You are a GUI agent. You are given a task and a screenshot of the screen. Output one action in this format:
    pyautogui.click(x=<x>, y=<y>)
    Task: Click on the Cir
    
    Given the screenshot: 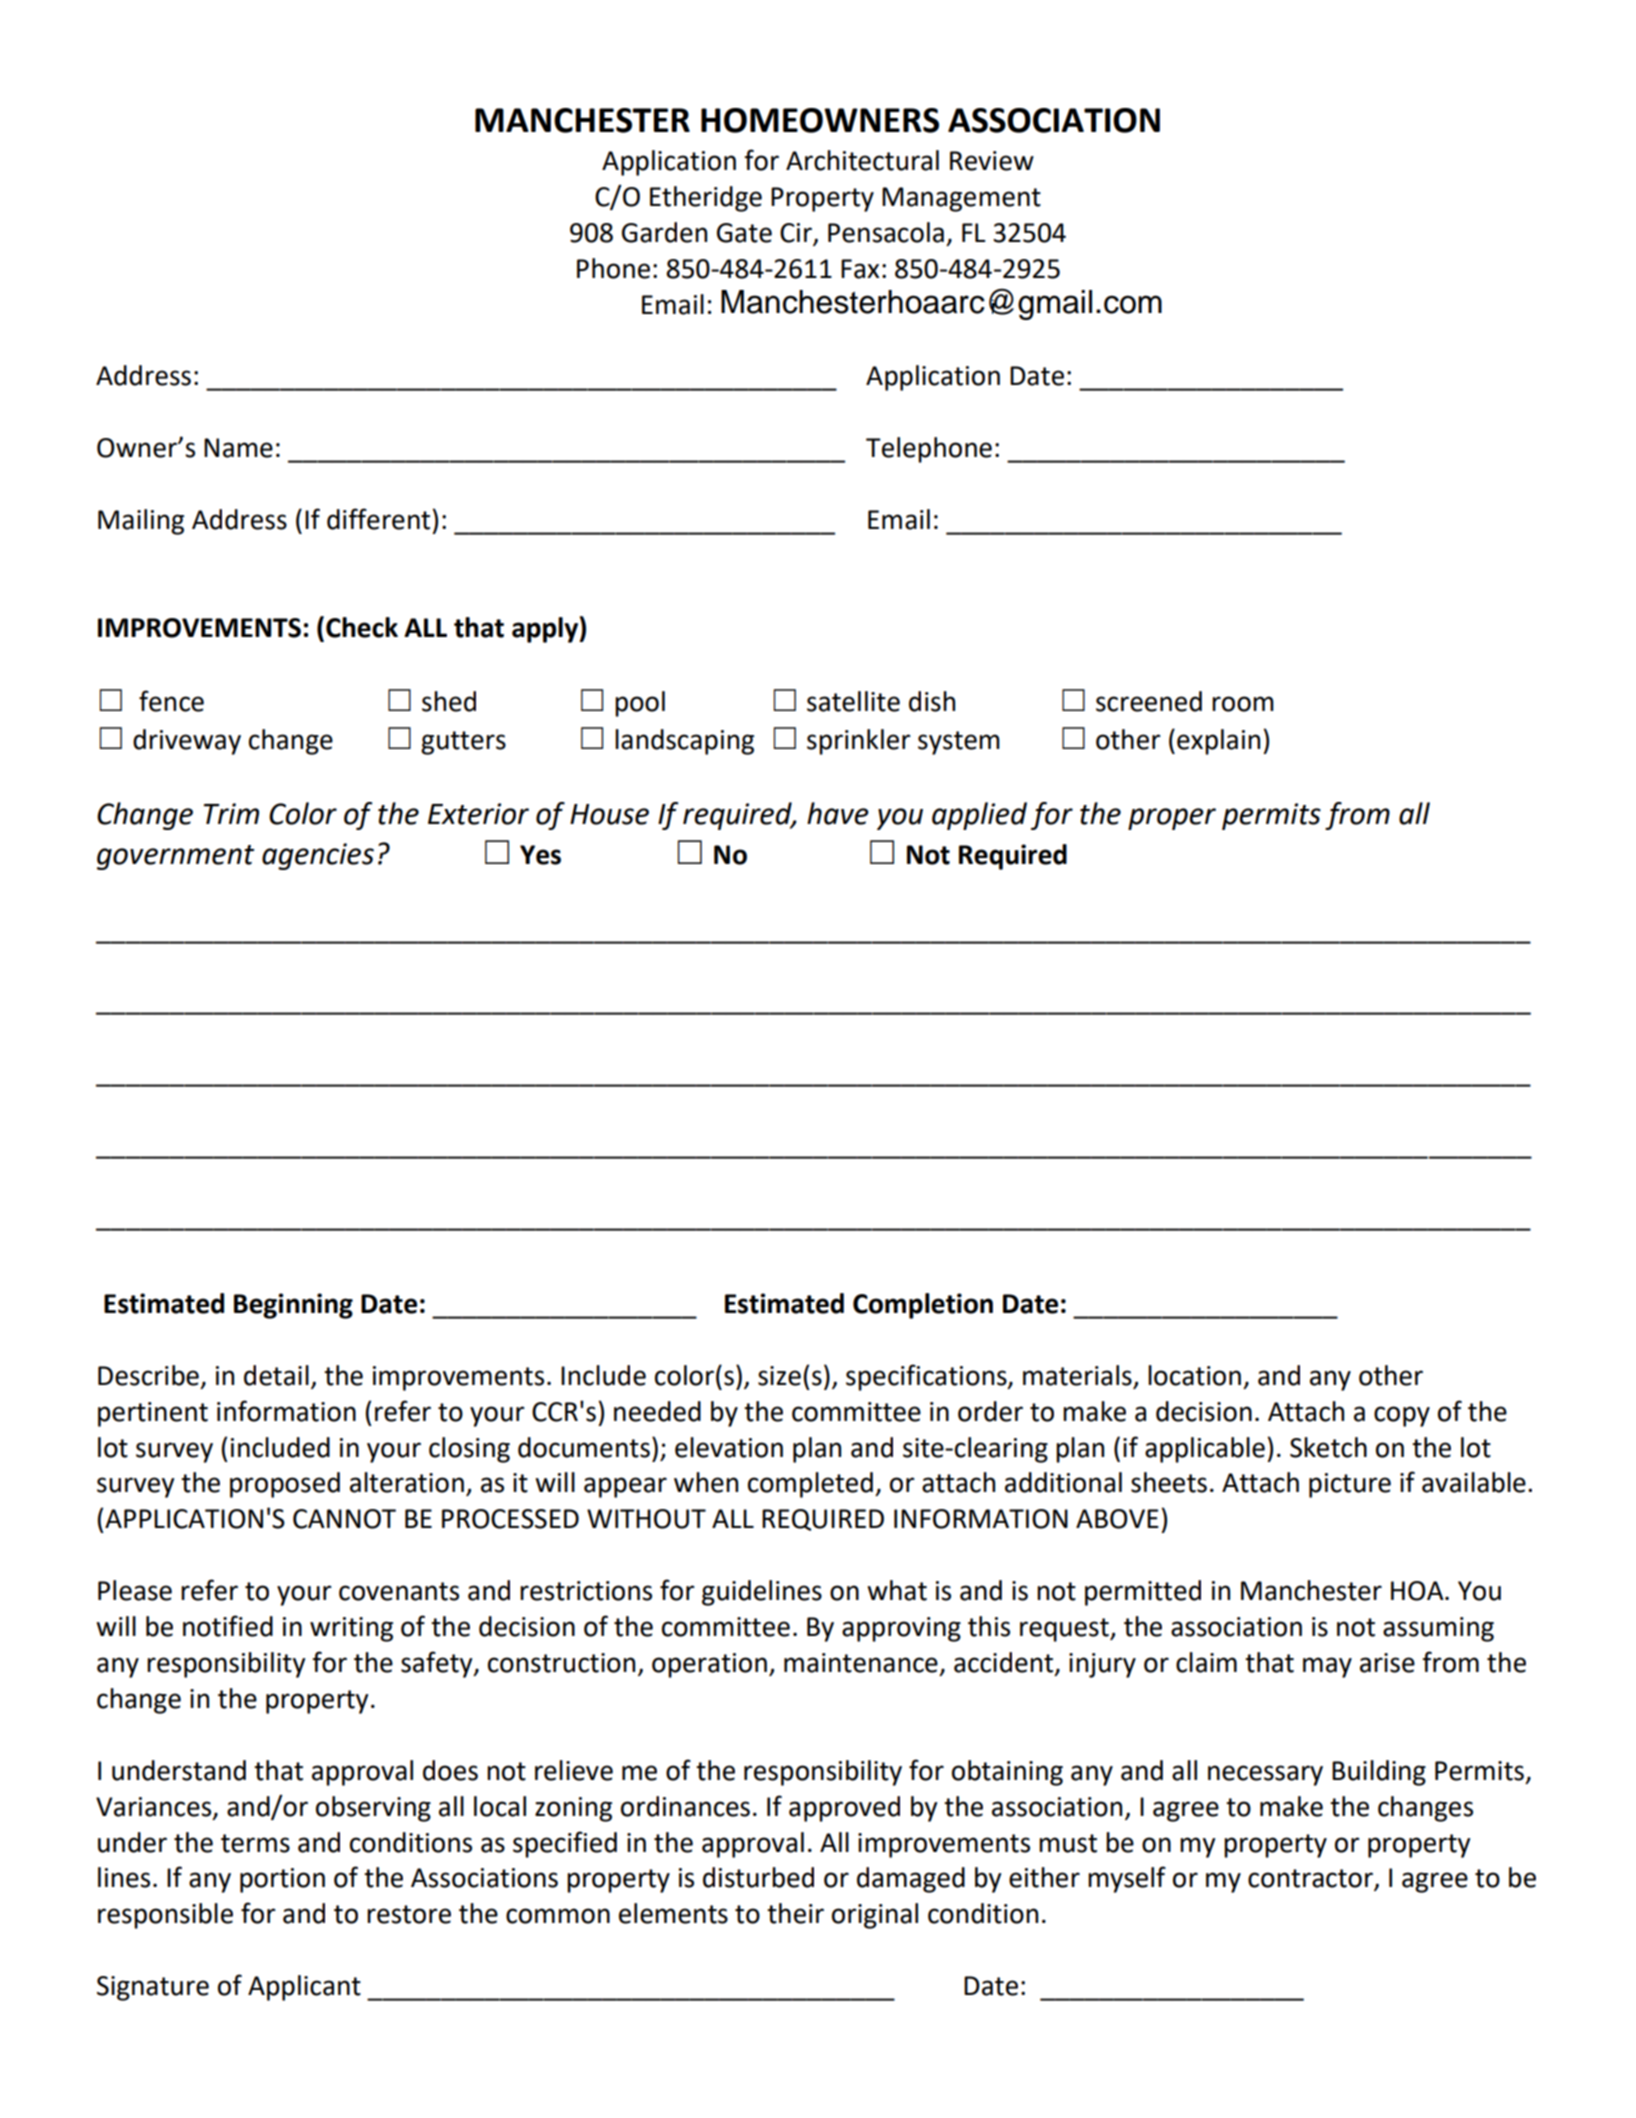 What is the action you would take?
    pyautogui.click(x=796, y=233)
